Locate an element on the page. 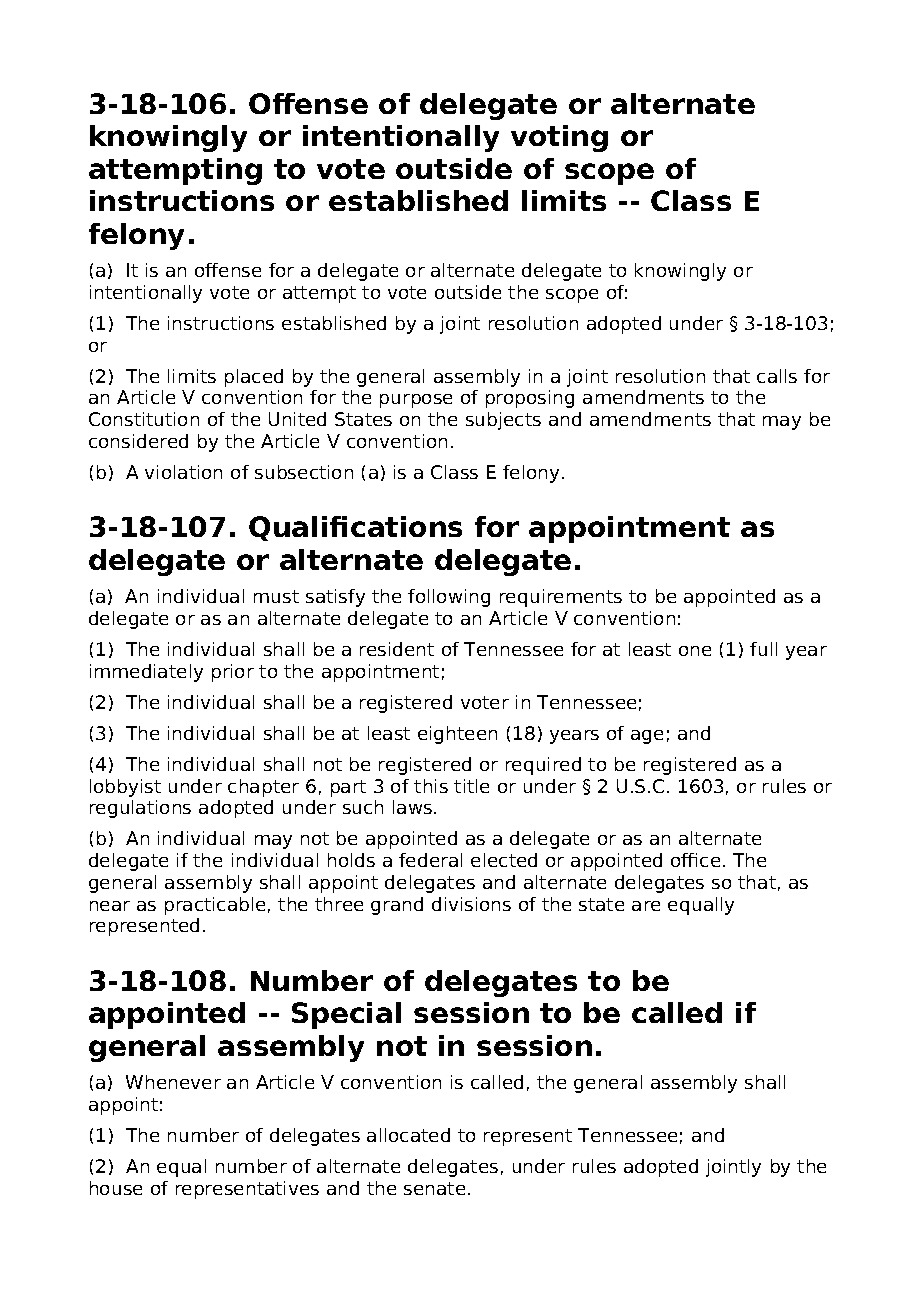 The image size is (924, 1308). calls is located at coordinates (777, 376).
